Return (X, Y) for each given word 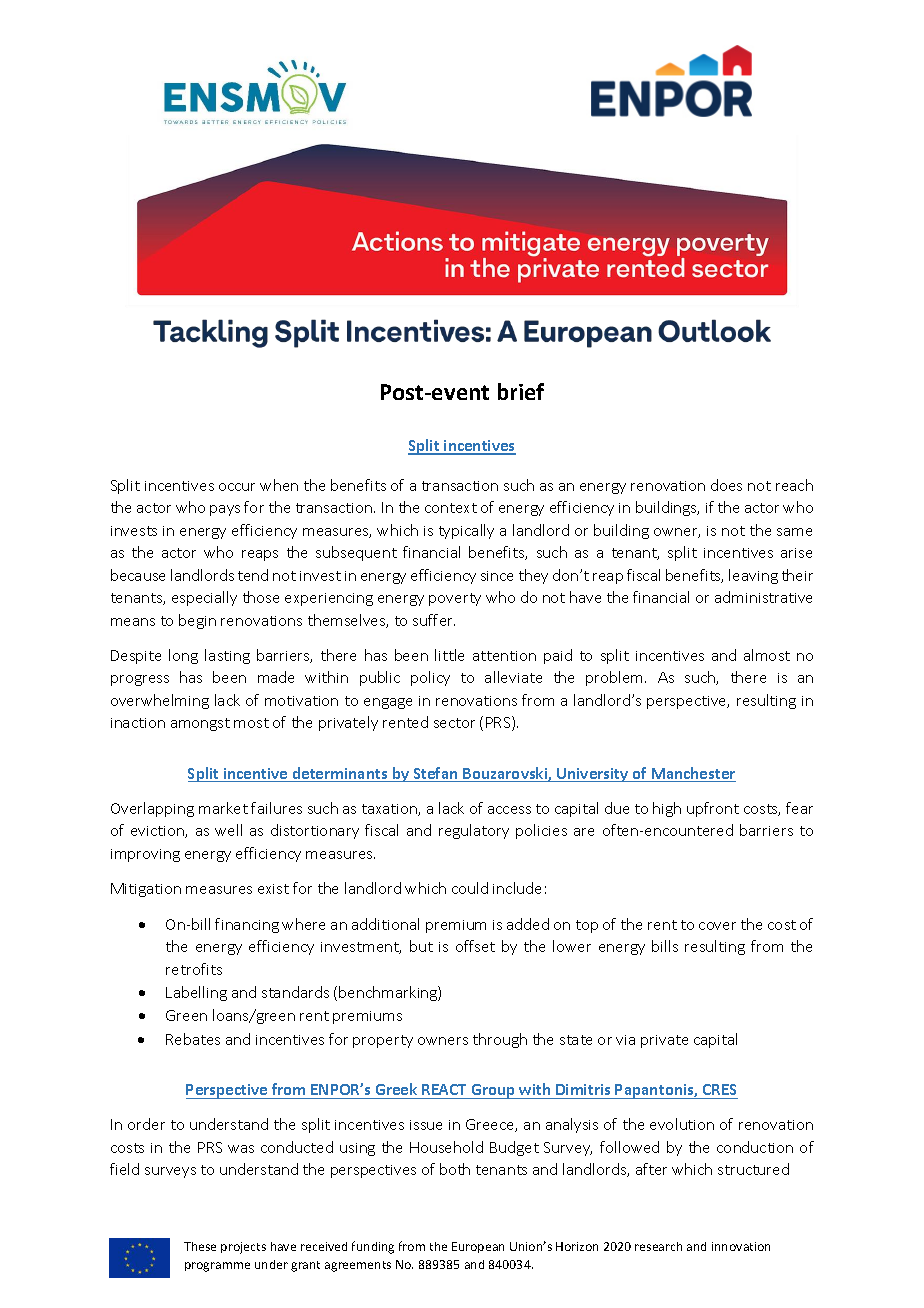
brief (521, 391)
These (200, 1246)
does (726, 485)
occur (237, 487)
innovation (741, 1246)
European (478, 1247)
